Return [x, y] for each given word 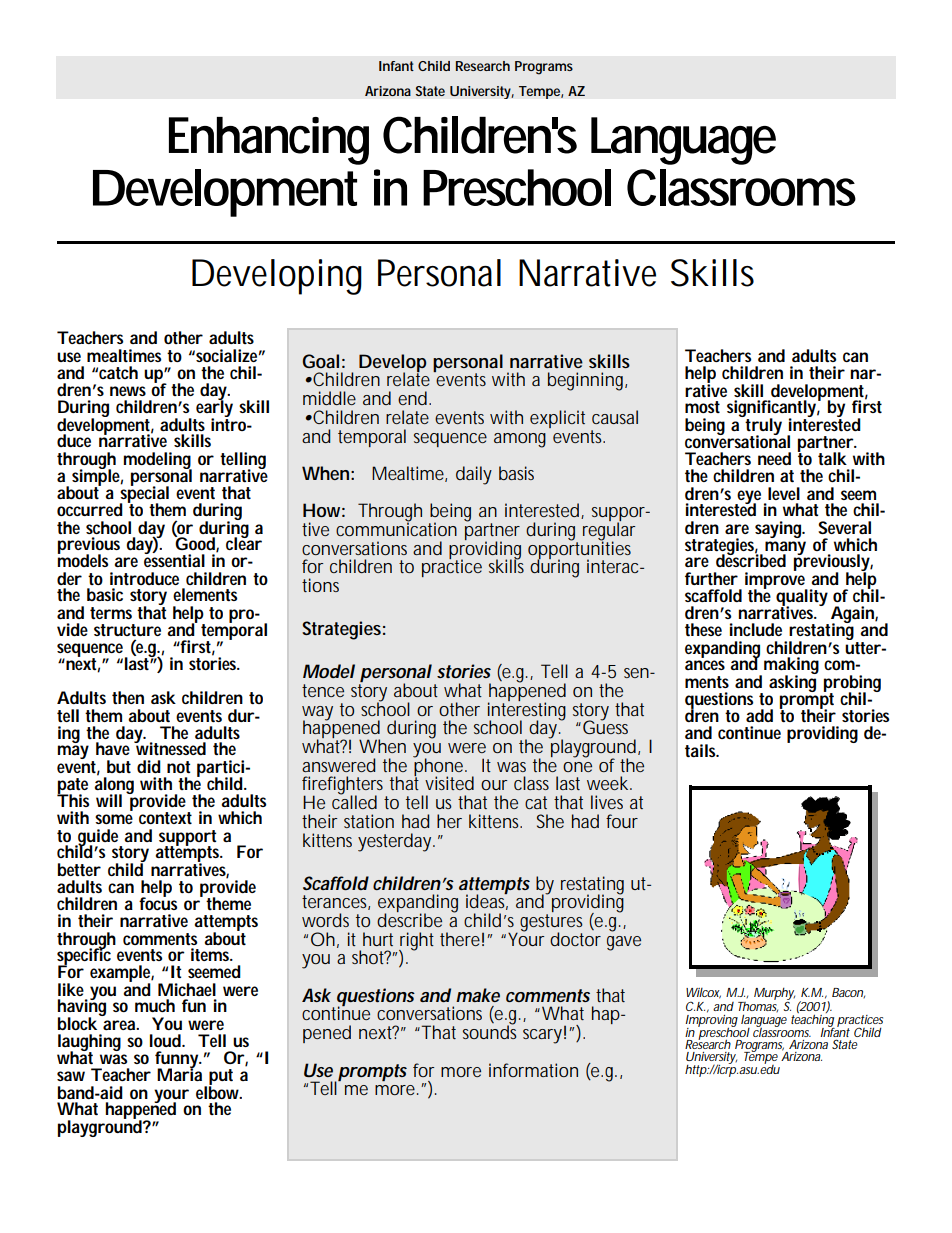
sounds [490, 1031]
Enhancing [269, 141]
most [702, 407]
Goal [320, 361]
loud [166, 1040]
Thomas [758, 1005]
